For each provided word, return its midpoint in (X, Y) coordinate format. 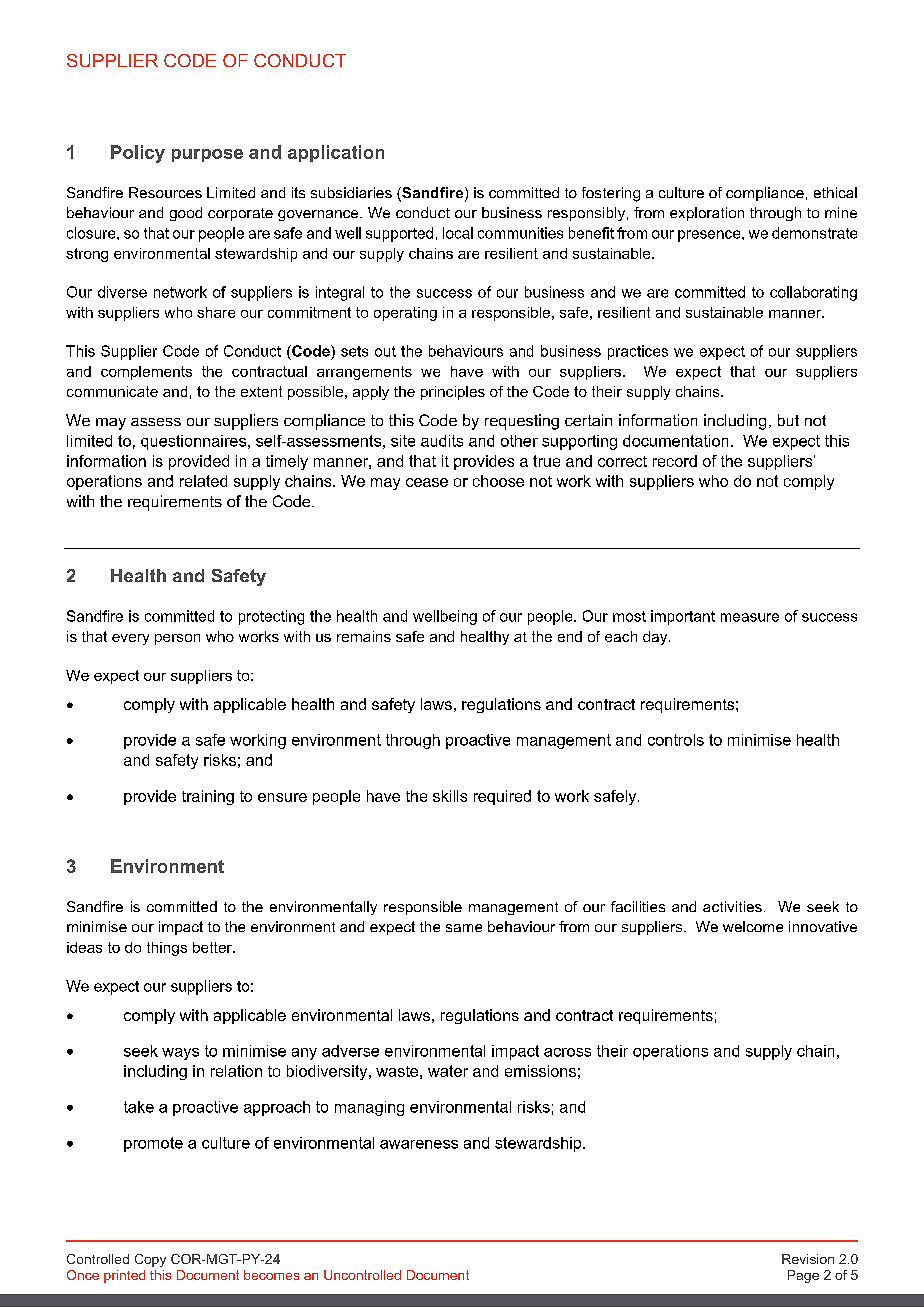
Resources (165, 192)
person (177, 639)
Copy (150, 1260)
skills (450, 796)
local (458, 233)
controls (676, 740)
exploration (707, 214)
